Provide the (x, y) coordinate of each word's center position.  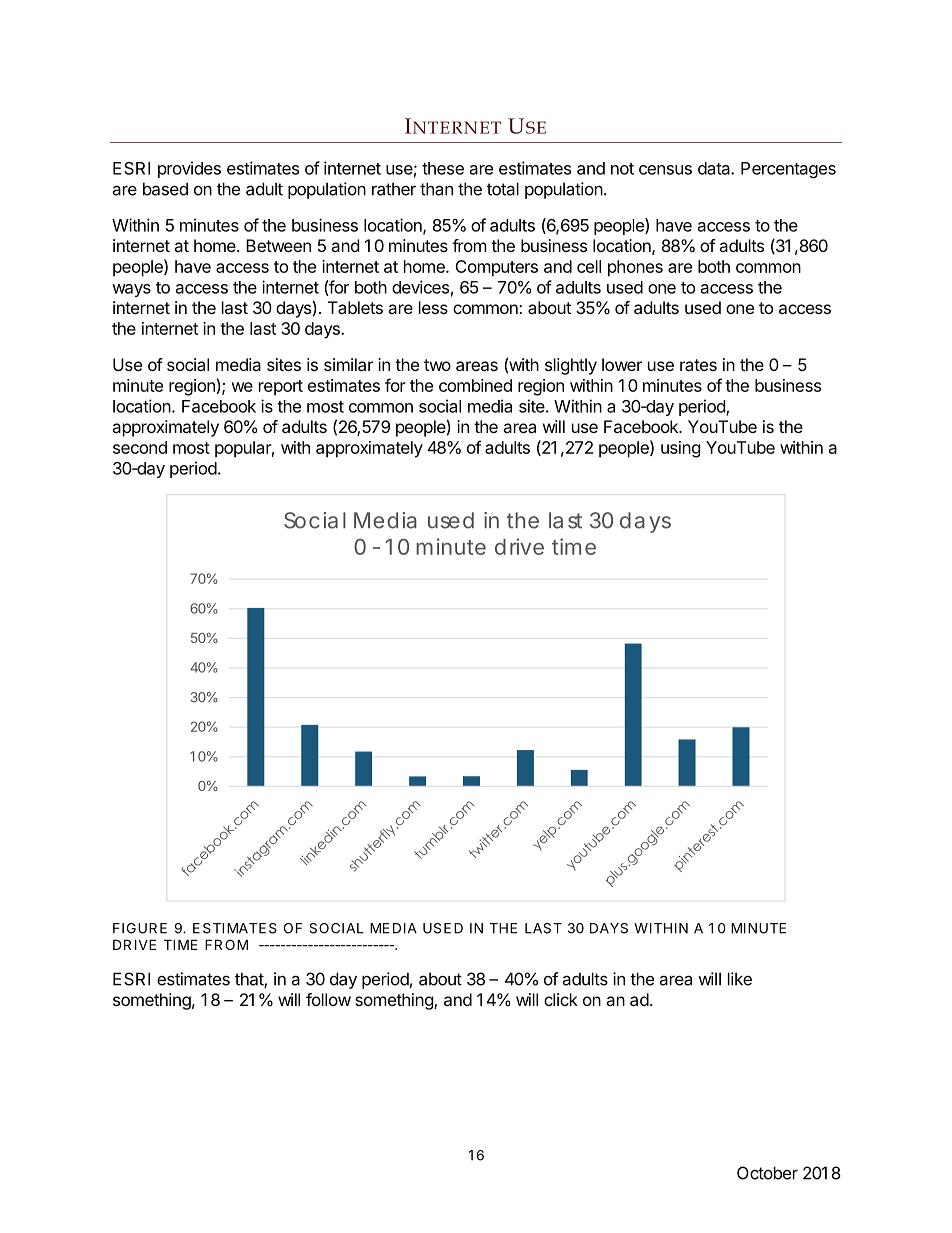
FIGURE (140, 928)
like (740, 979)
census (665, 170)
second (140, 447)
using (681, 449)
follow (328, 999)
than (436, 189)
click (561, 999)
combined (475, 385)
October (767, 1173)
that (250, 980)
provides (189, 169)
